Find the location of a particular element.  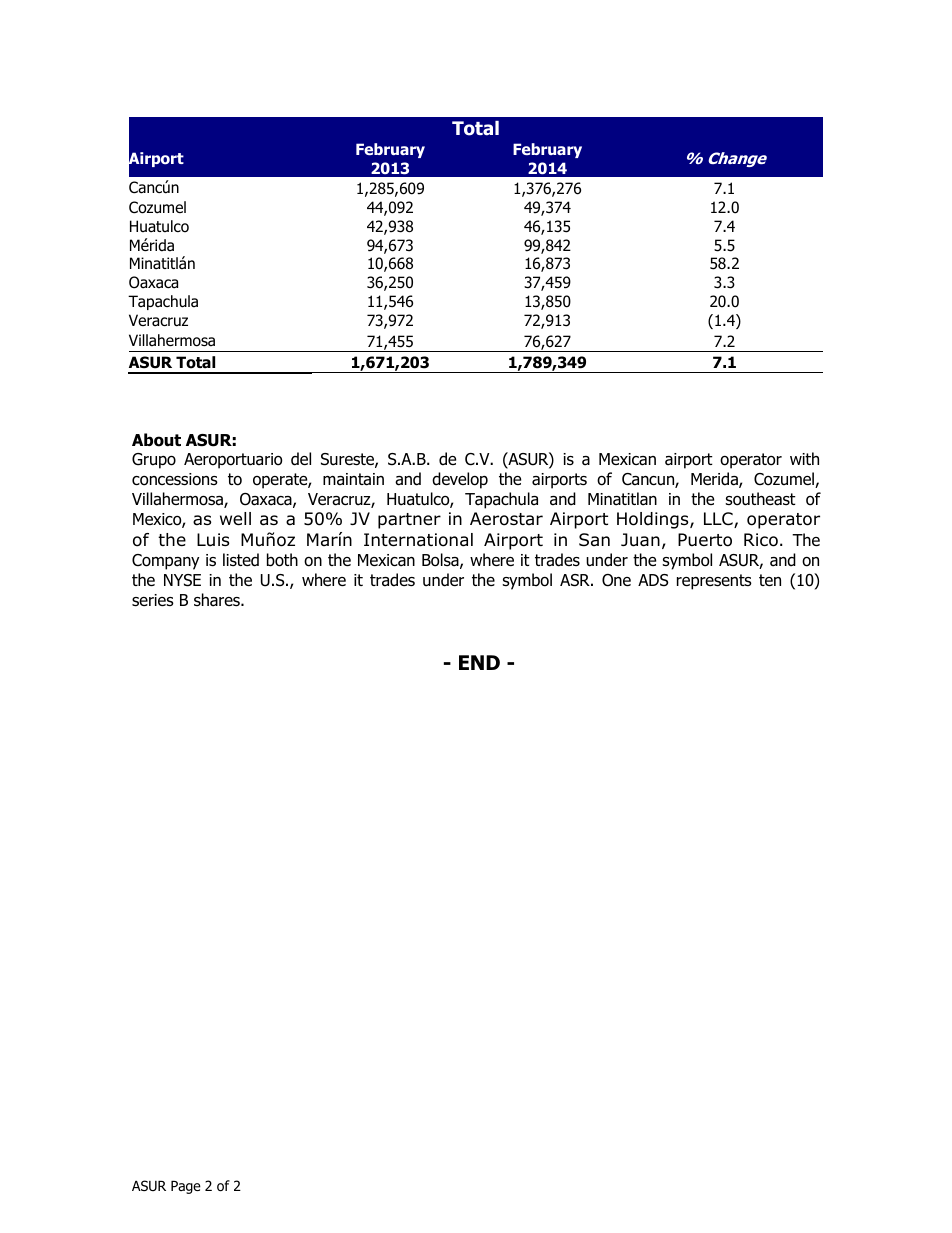

NYSE is located at coordinates (182, 580).
